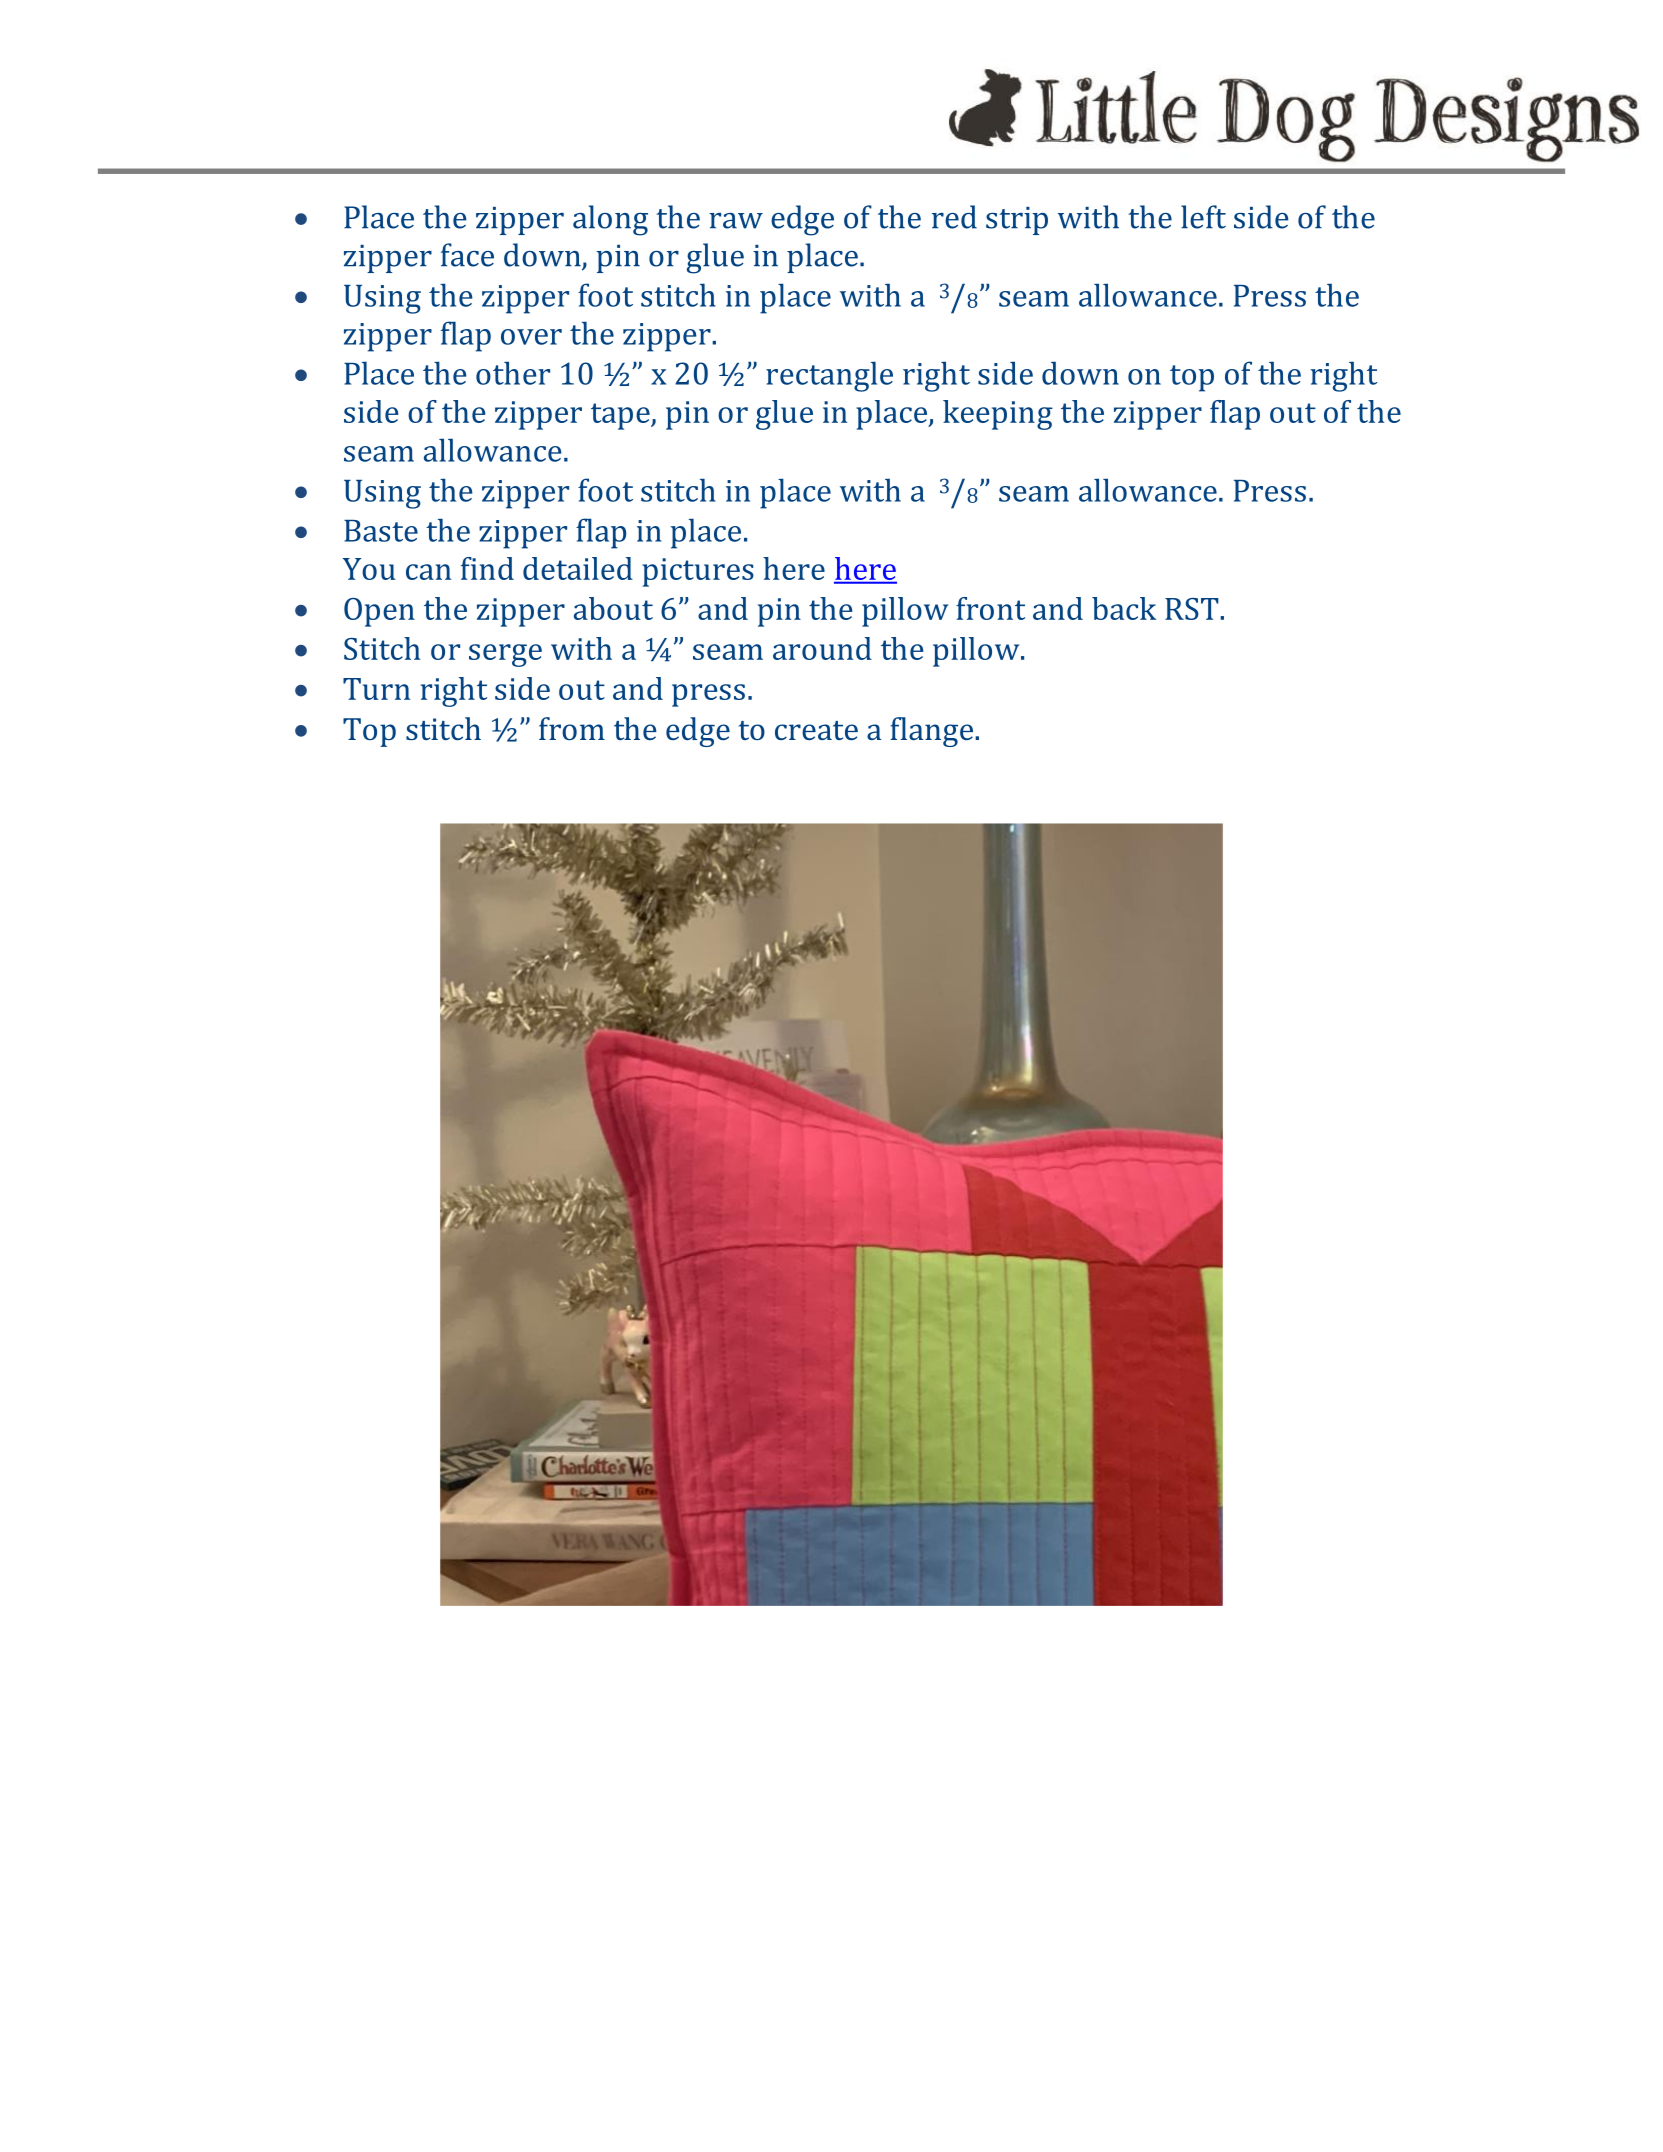  Describe the element at coordinates (467, 255) in the document. I see `face` at that location.
